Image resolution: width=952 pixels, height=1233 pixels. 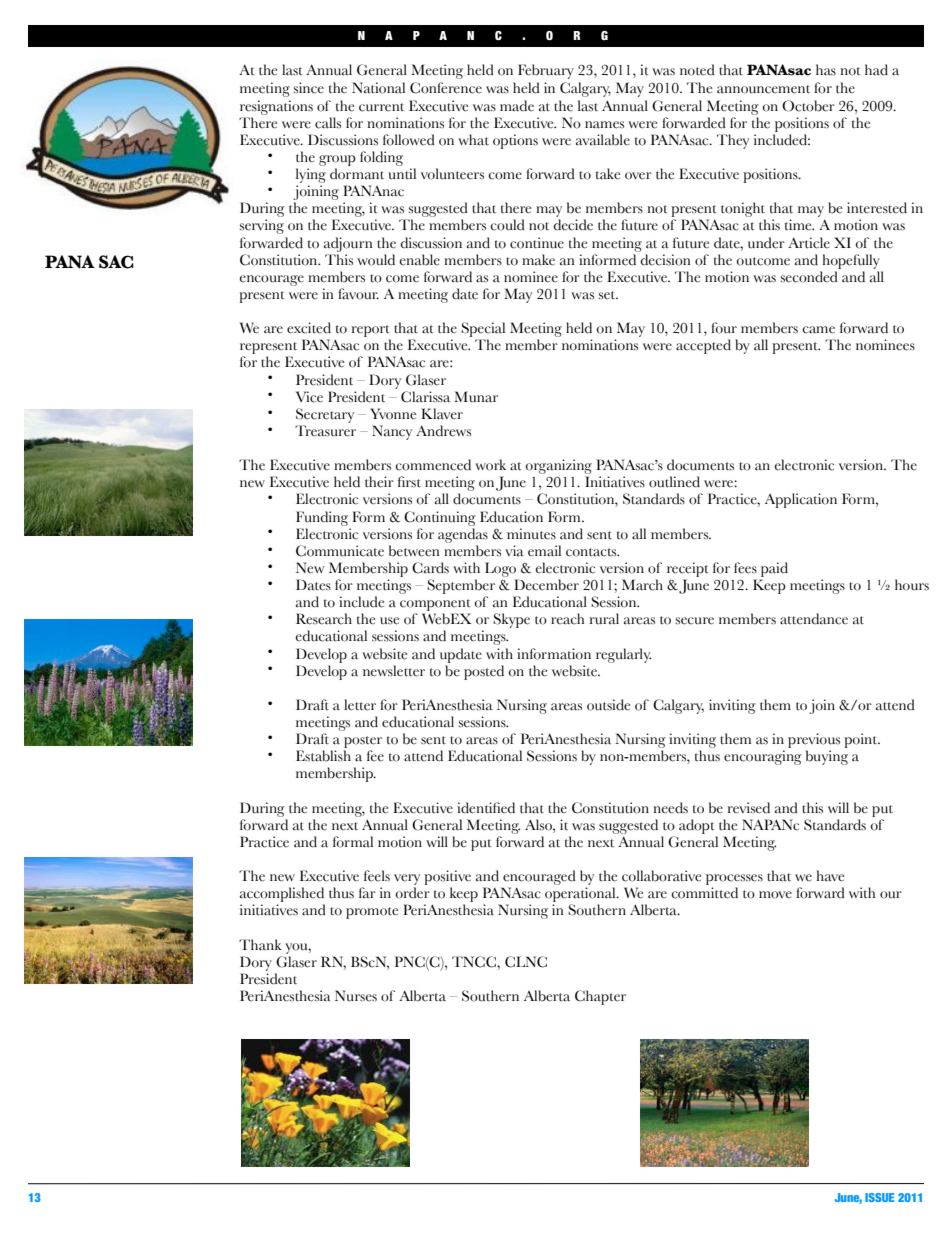 What do you see at coordinates (328, 123) in the document?
I see `calls` at bounding box center [328, 123].
